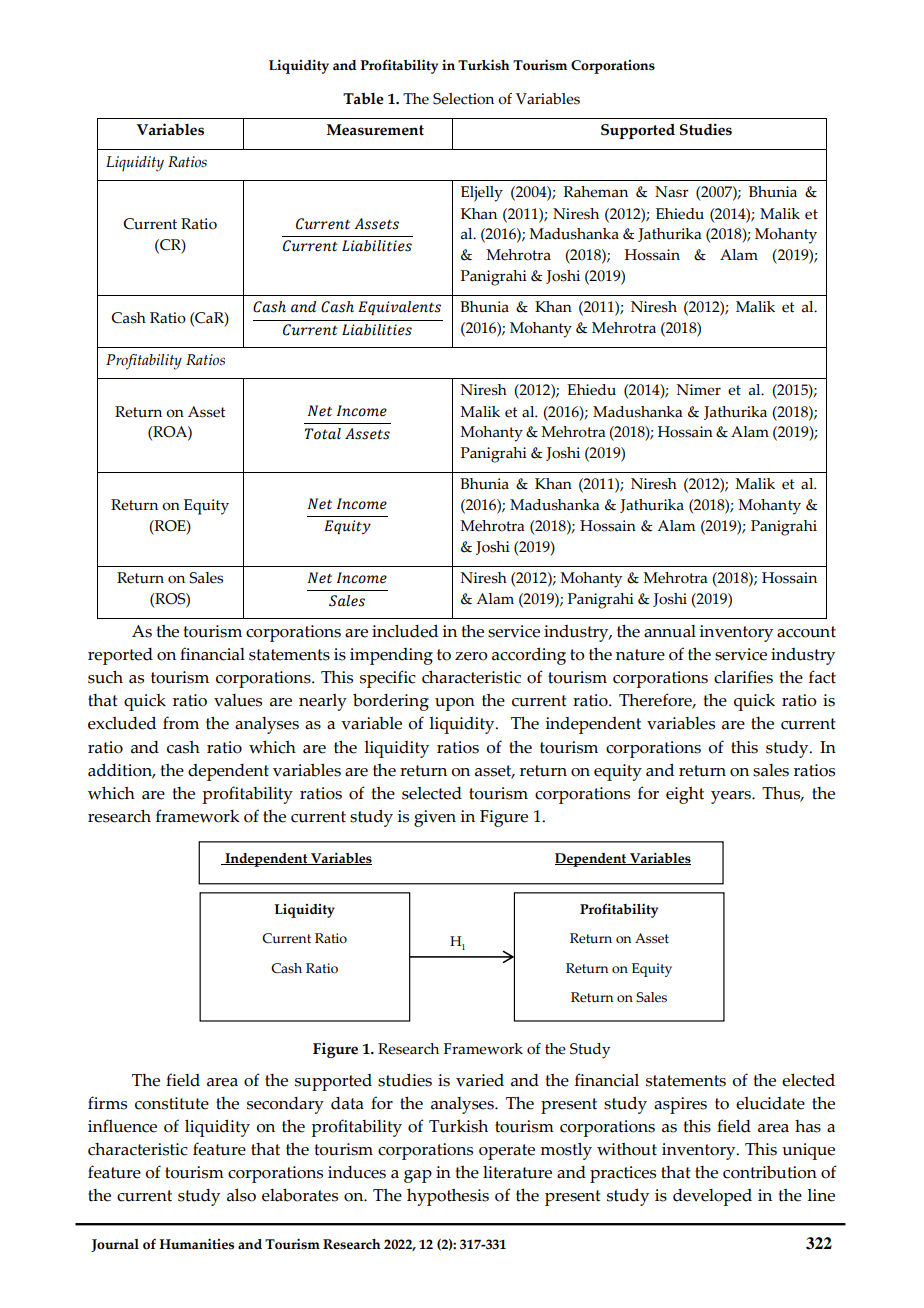  What do you see at coordinates (405, 631) in the document?
I see `included` at bounding box center [405, 631].
